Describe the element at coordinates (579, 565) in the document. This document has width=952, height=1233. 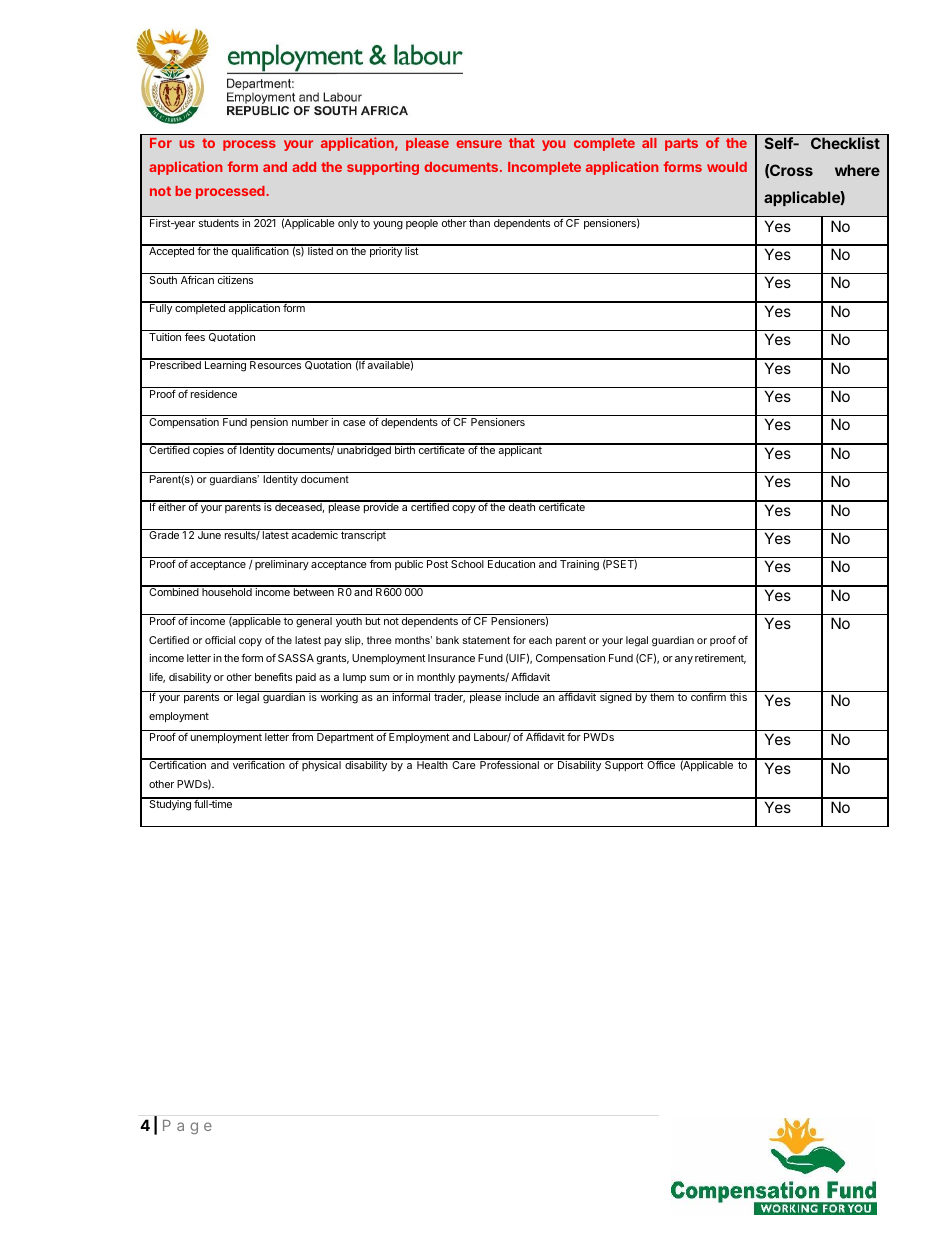
I see `Training` at that location.
